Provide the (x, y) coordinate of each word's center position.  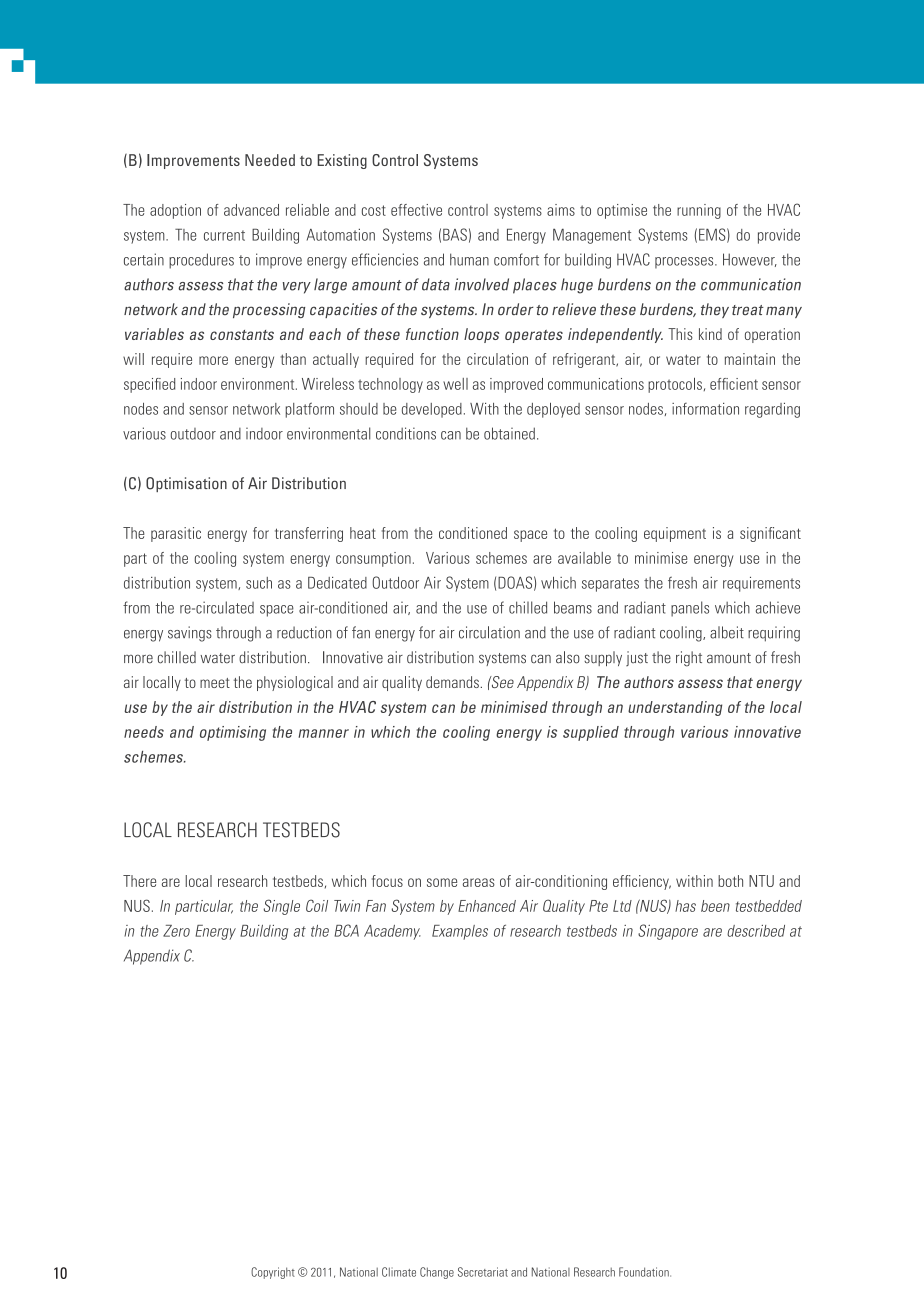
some (442, 882)
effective (416, 210)
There (139, 881)
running (699, 211)
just (637, 658)
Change (437, 1273)
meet (215, 683)
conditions (406, 433)
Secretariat (483, 1272)
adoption (175, 211)
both (730, 881)
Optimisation (186, 484)
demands (452, 682)
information (705, 409)
